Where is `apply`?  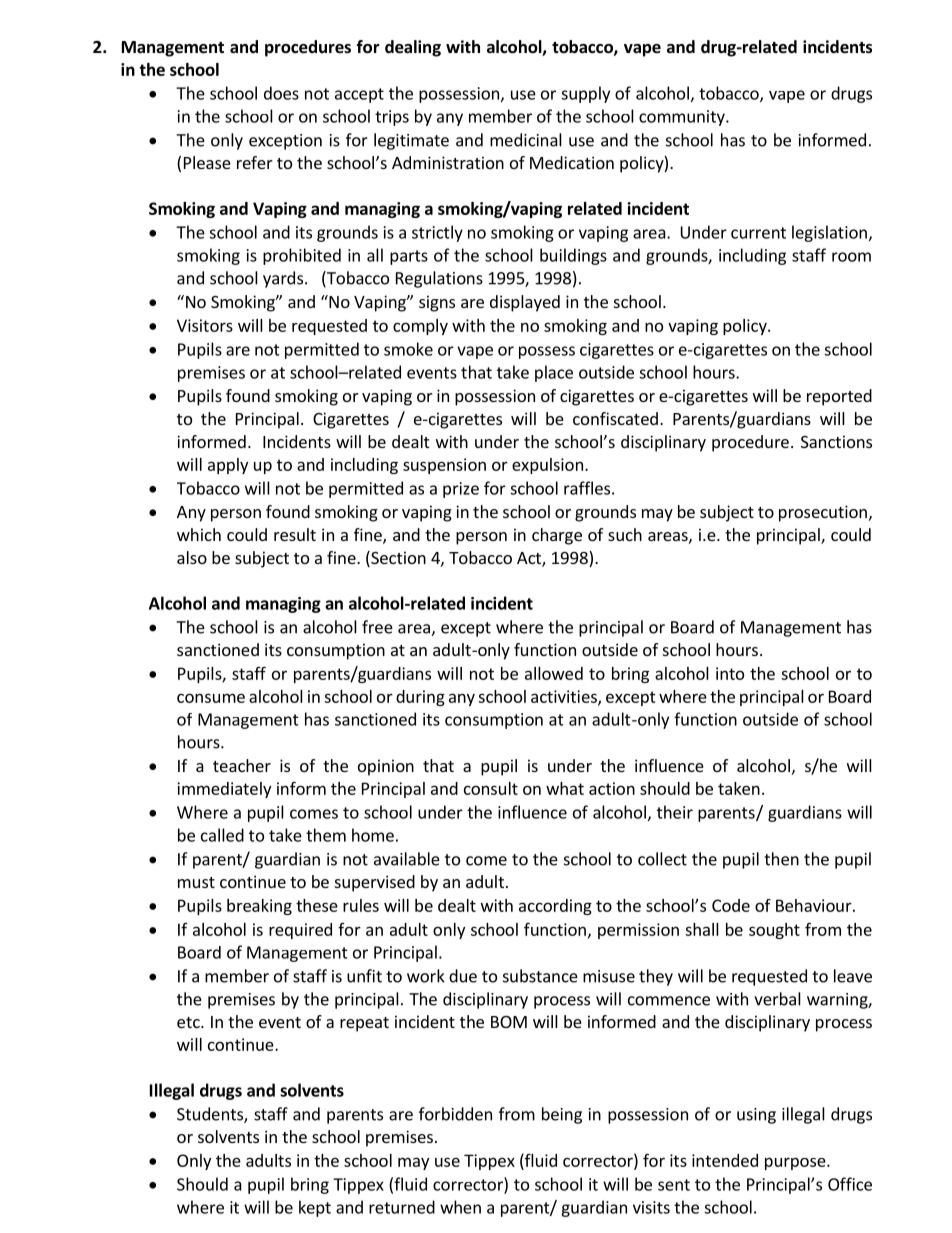 apply is located at coordinates (228, 466).
